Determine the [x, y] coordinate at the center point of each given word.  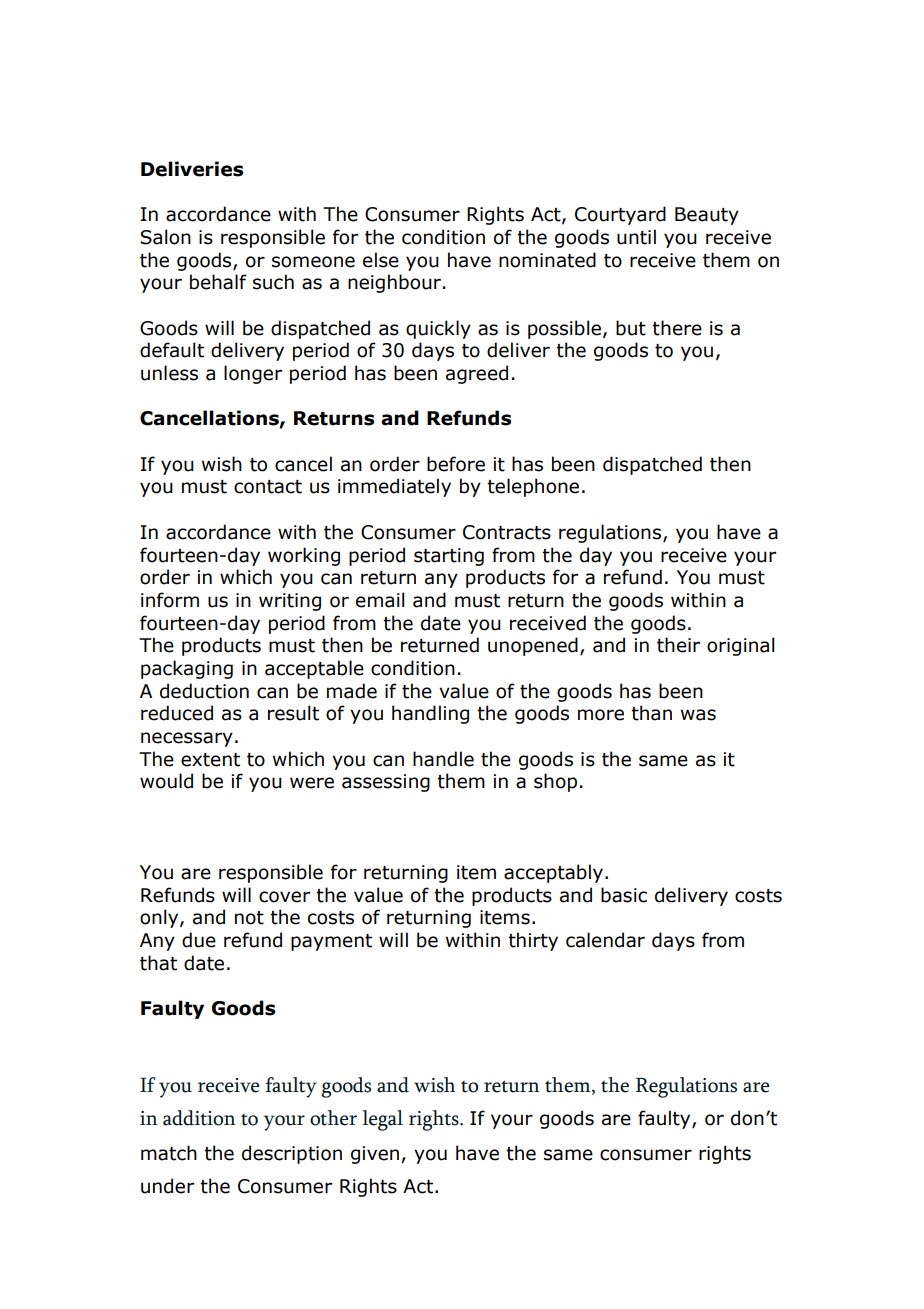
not [249, 918]
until [636, 237]
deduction [204, 691]
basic [624, 895]
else [381, 260]
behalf [218, 282]
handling [430, 714]
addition [199, 1118]
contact [268, 487]
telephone [533, 487]
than [651, 713]
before [456, 464]
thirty [533, 941]
